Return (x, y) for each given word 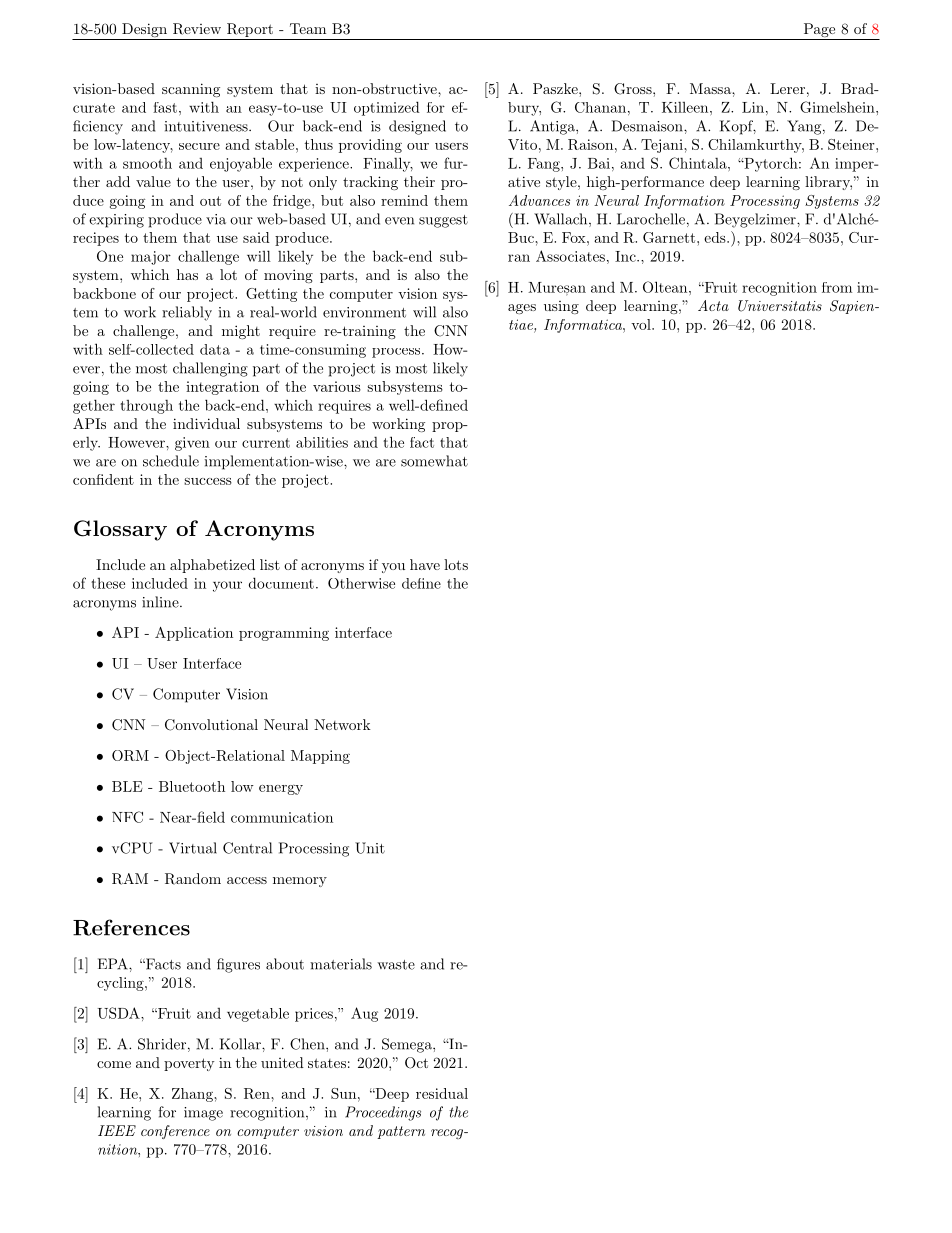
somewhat (434, 461)
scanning (191, 90)
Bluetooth (192, 786)
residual (442, 1093)
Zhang (193, 1095)
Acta (713, 305)
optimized (387, 108)
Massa (711, 88)
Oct (416, 1063)
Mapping (320, 757)
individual (206, 423)
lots (456, 564)
